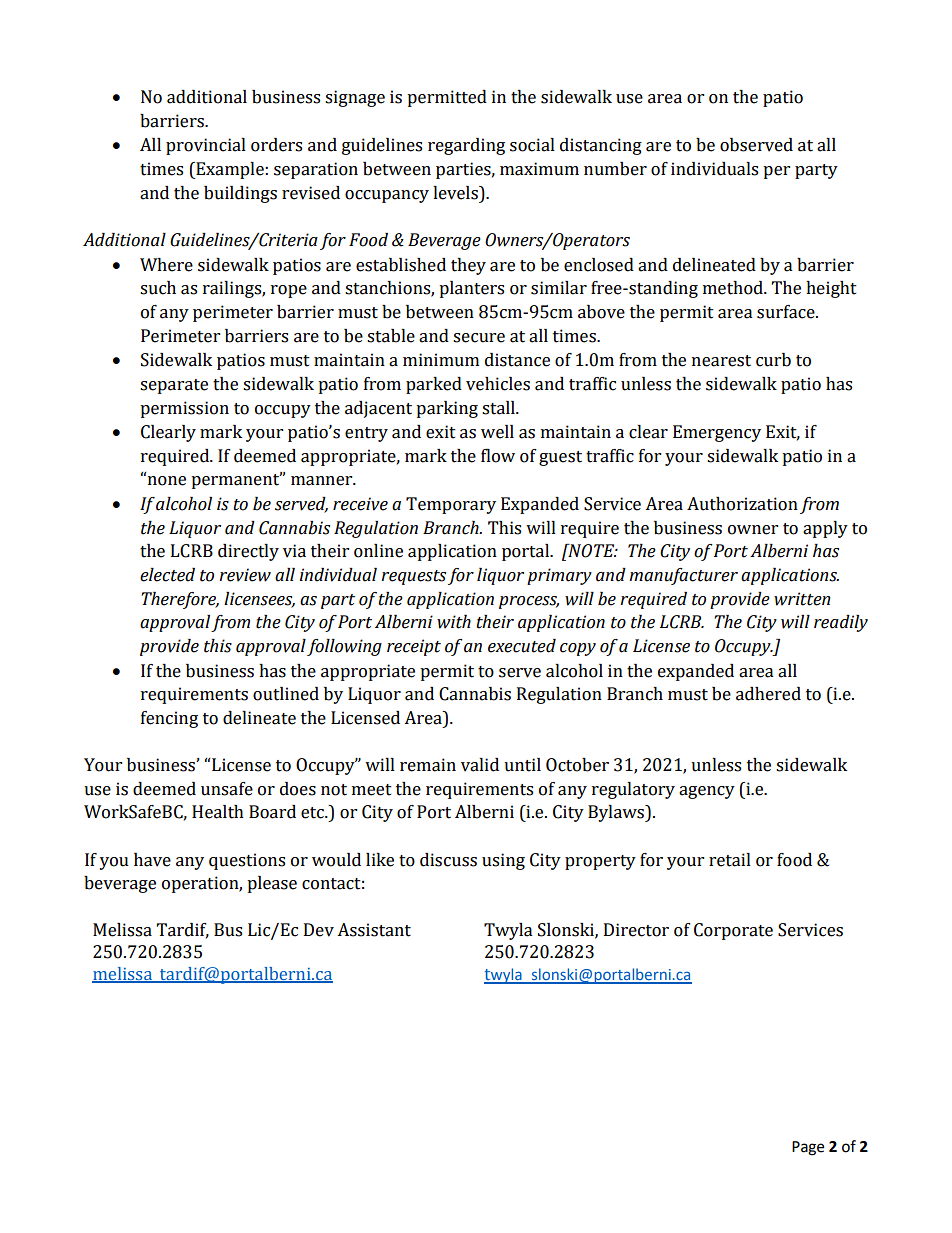 The height and width of the image is (1233, 952). I want to click on Page, so click(808, 1148).
